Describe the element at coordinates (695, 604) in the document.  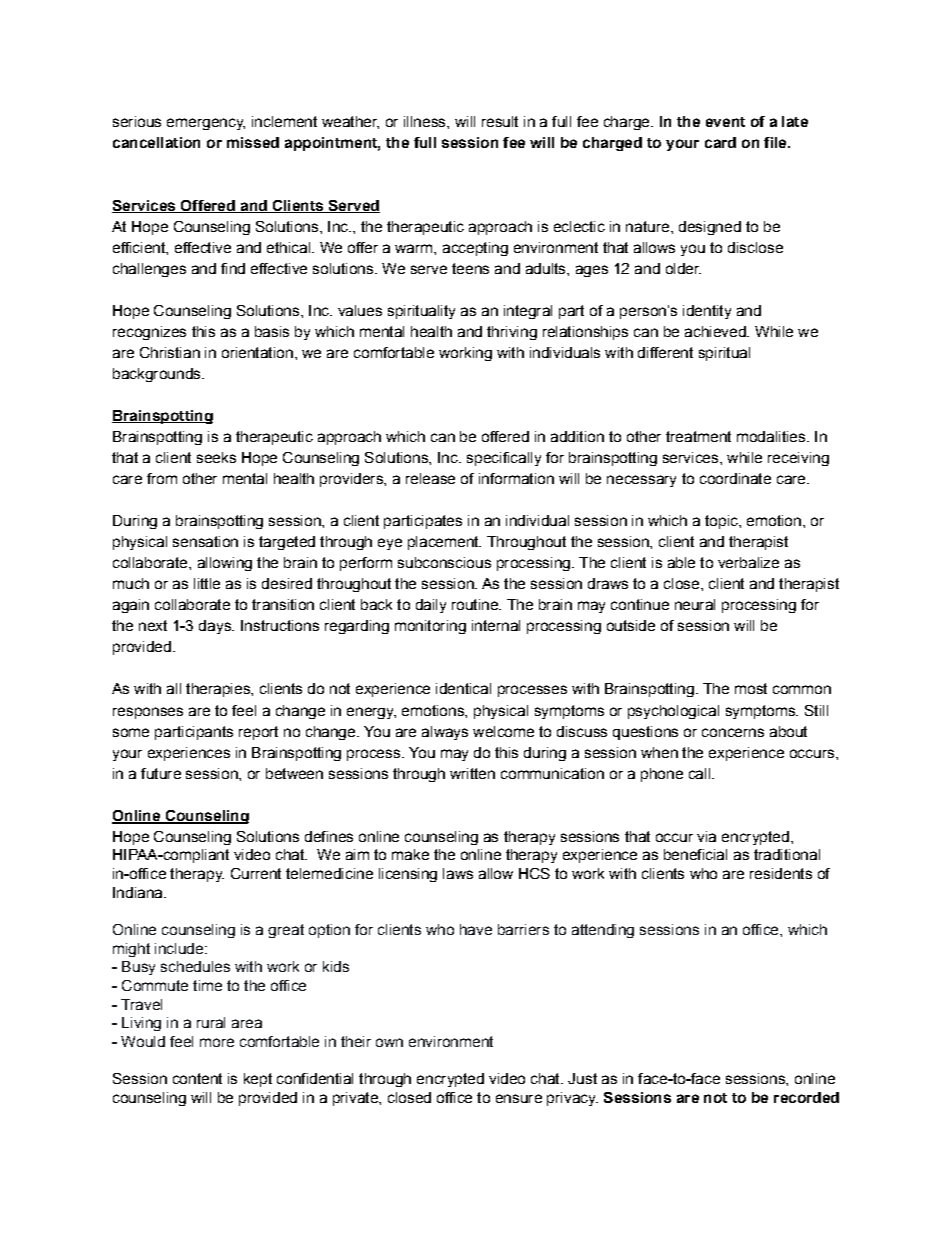
I see `neural` at that location.
